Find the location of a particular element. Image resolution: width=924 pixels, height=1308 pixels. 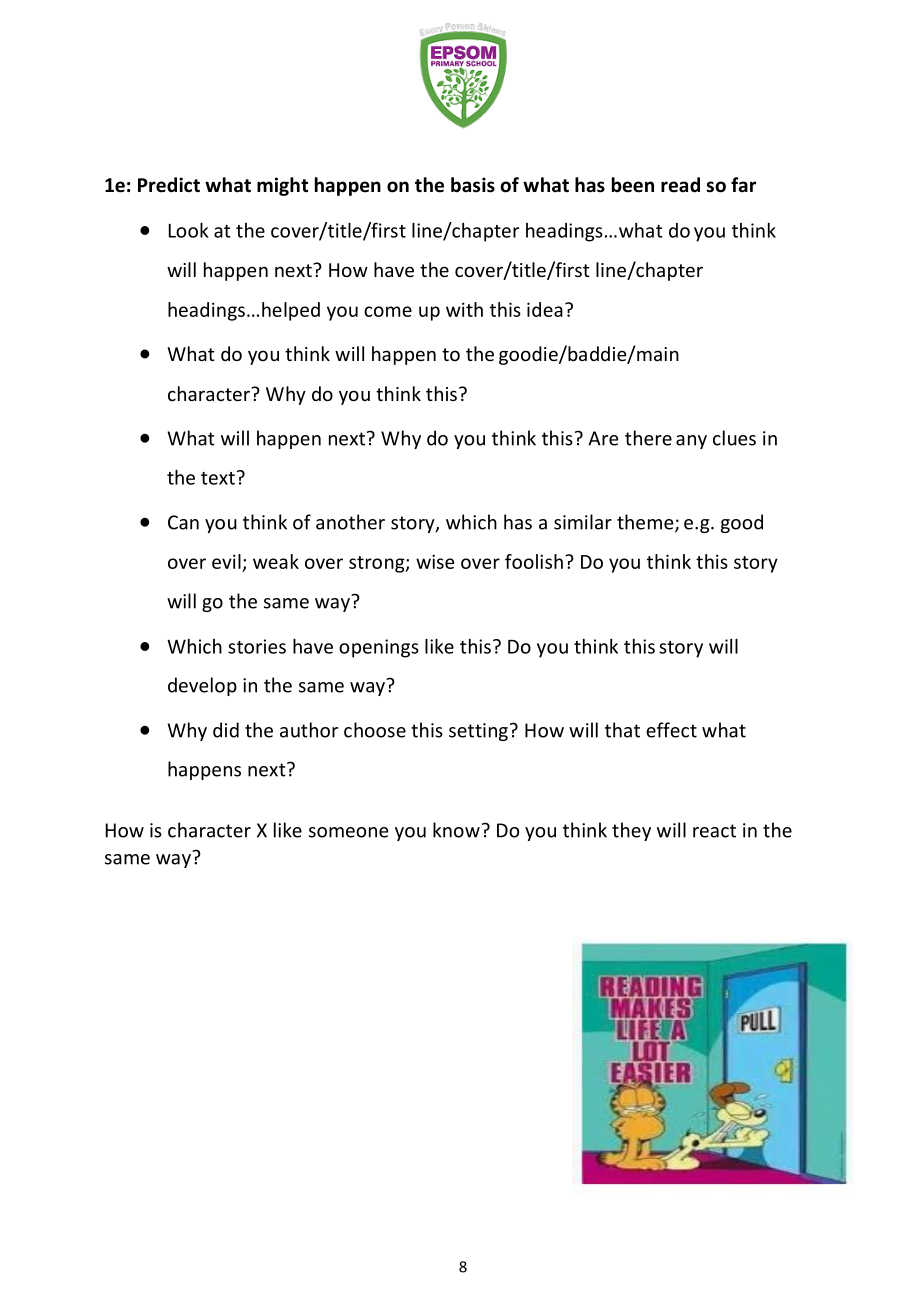

there is located at coordinates (648, 438).
